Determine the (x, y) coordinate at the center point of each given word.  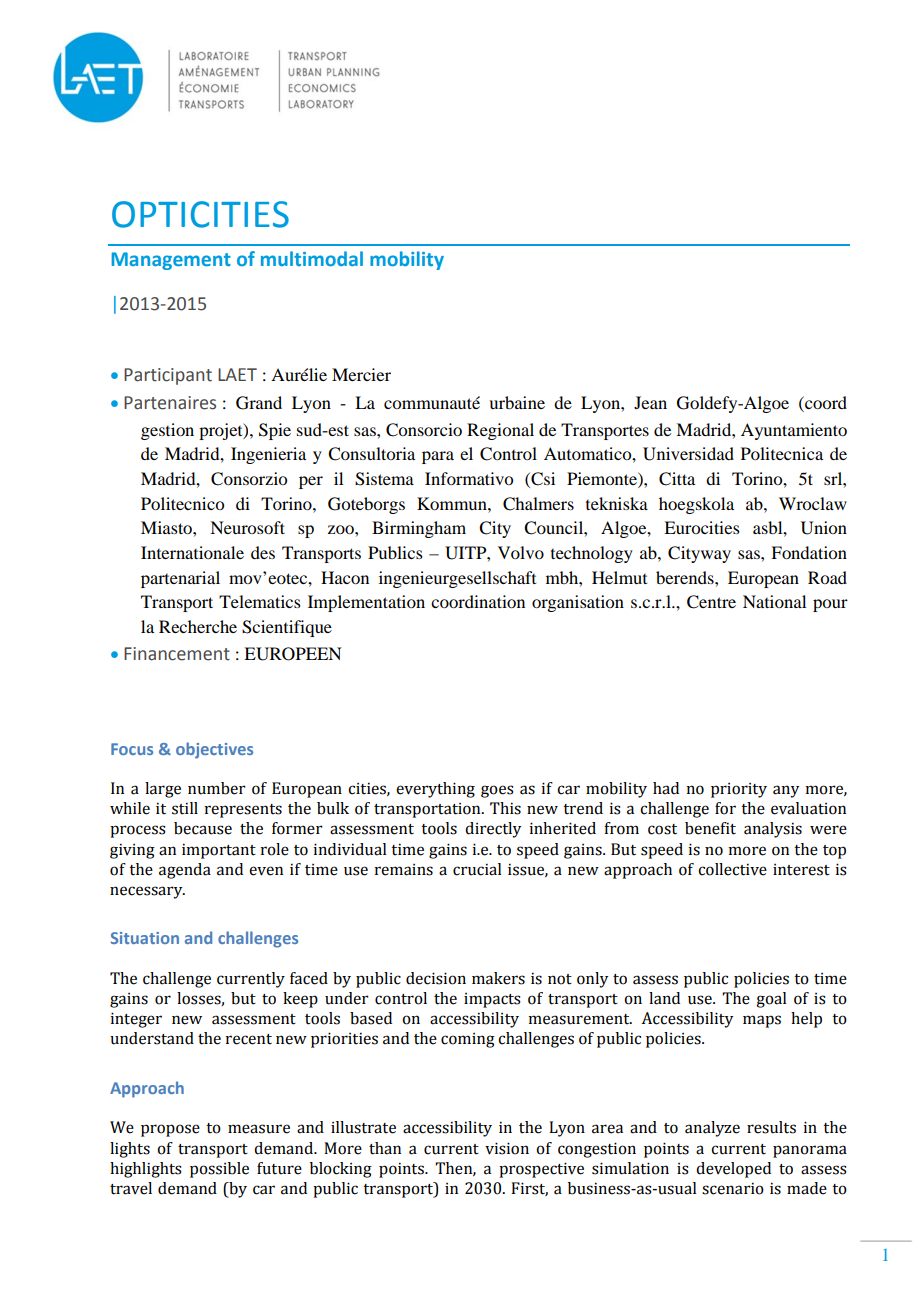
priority (739, 790)
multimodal (312, 258)
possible (219, 1170)
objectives (214, 750)
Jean (650, 402)
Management (171, 261)
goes (497, 791)
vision (507, 1148)
